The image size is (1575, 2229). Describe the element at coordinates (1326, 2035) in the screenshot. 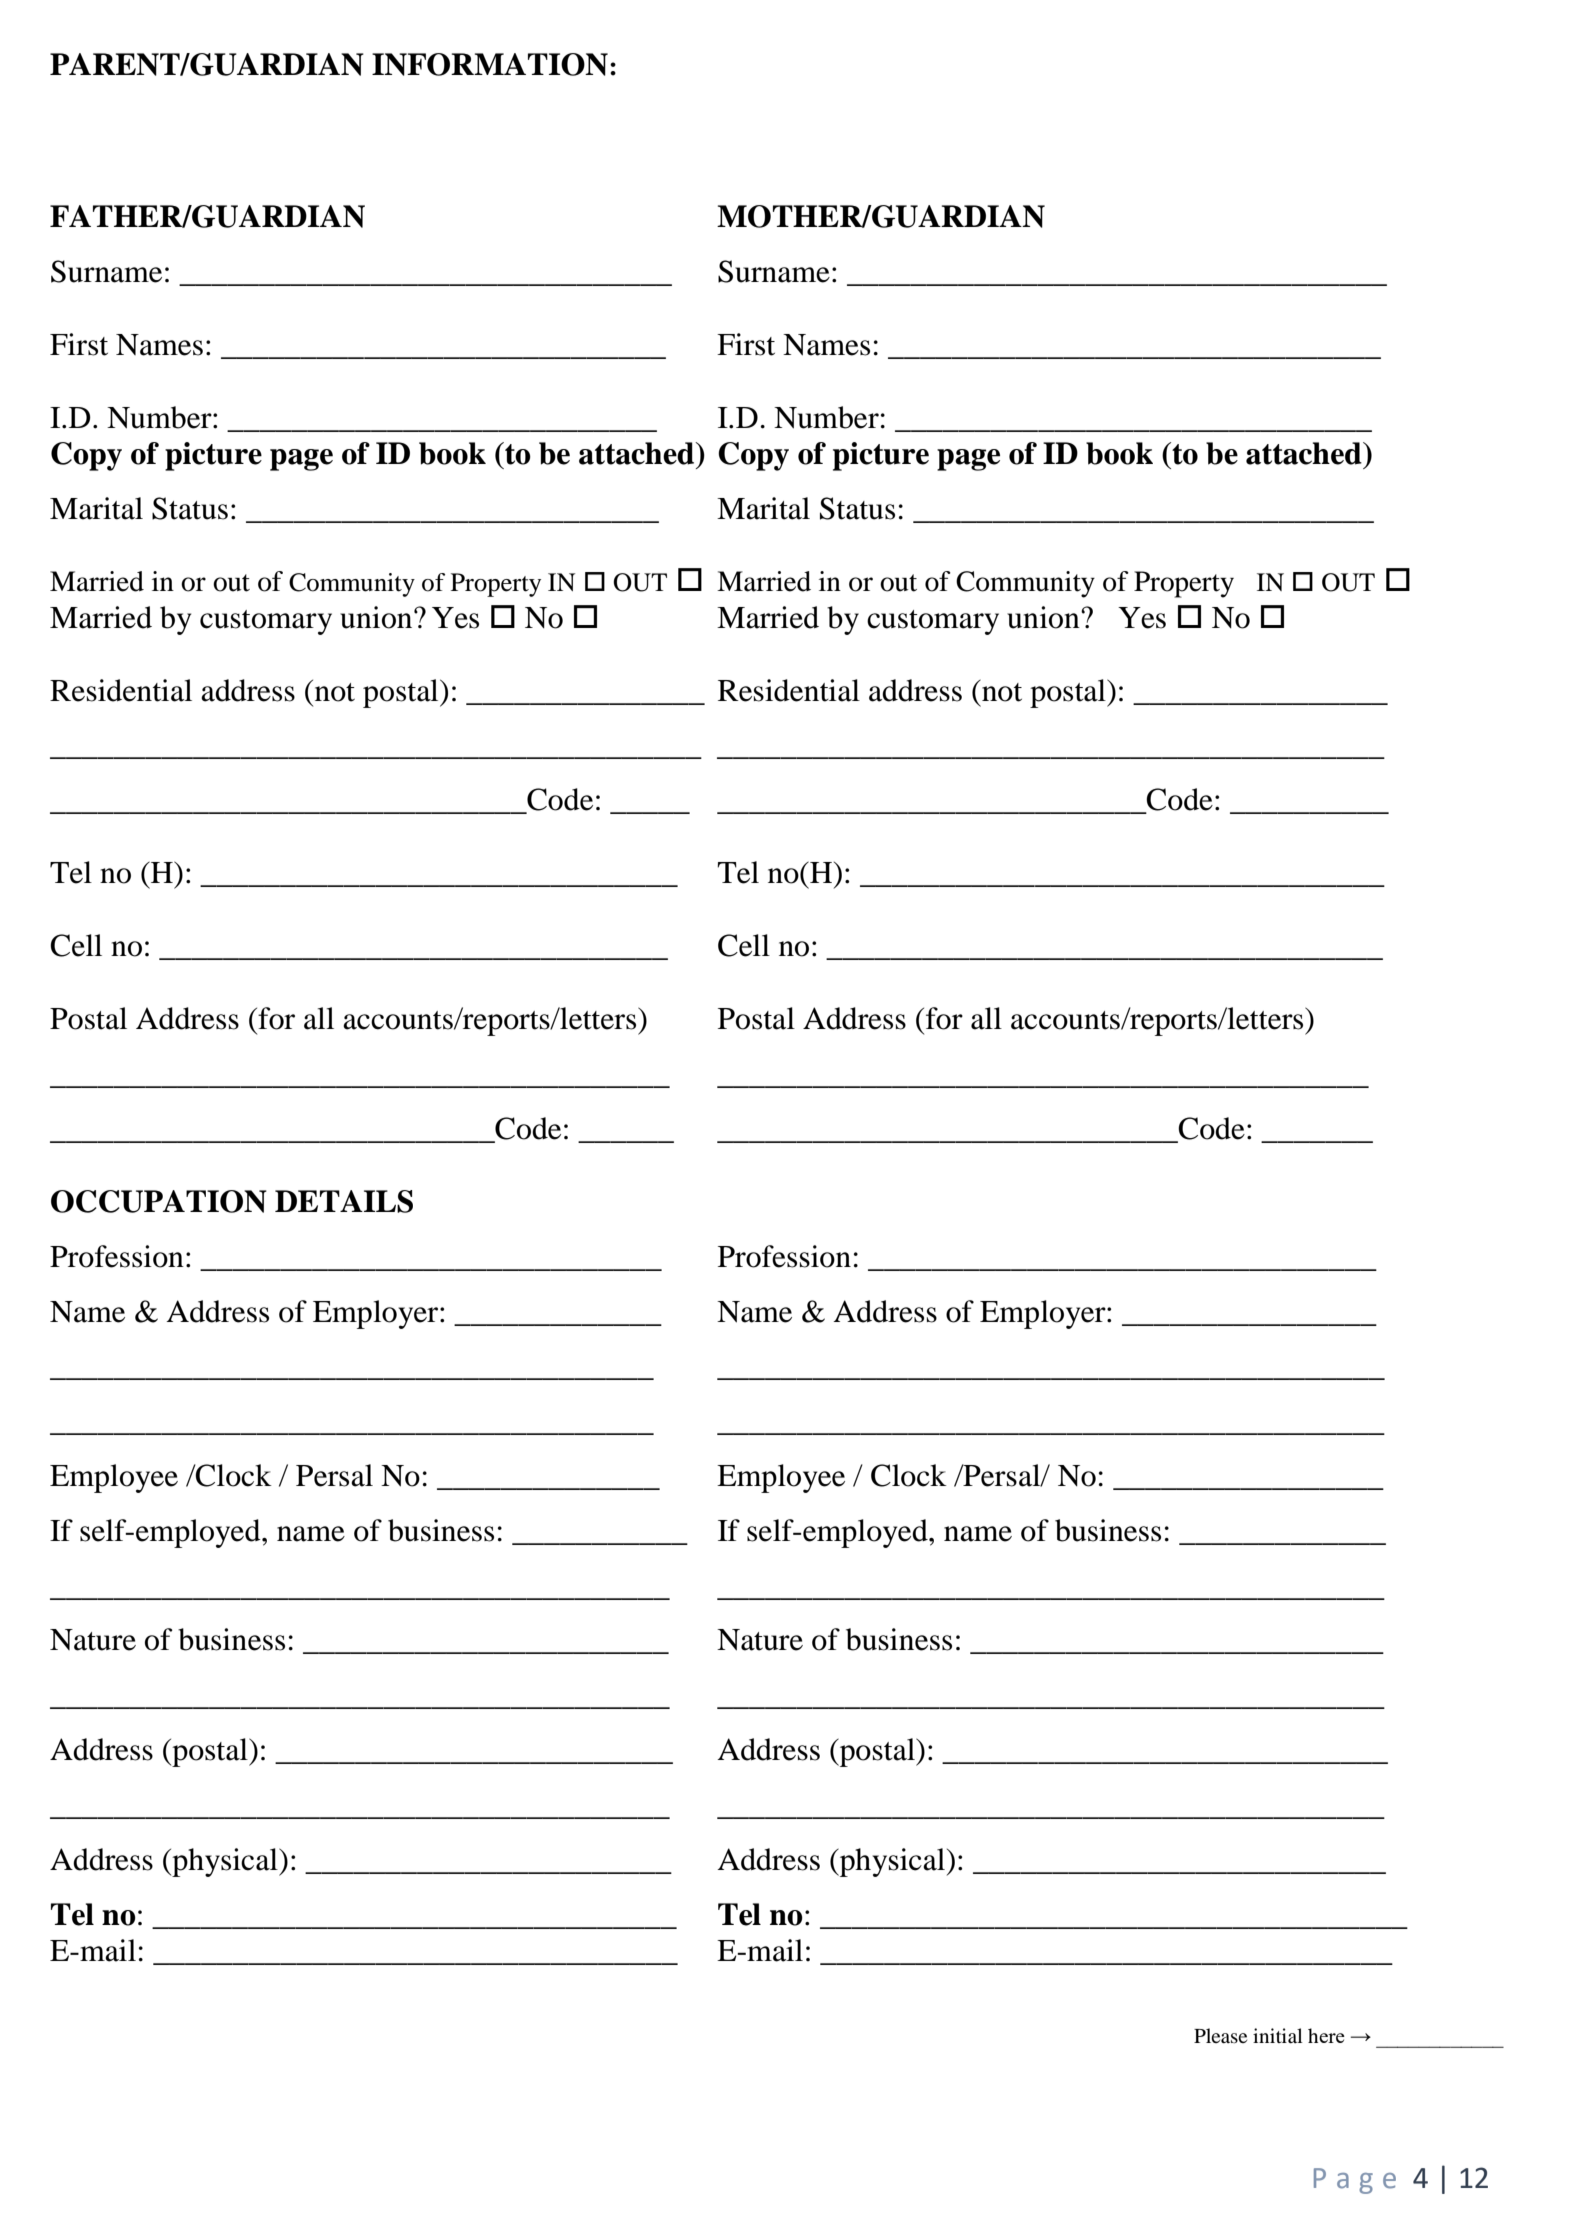

I see `here` at that location.
